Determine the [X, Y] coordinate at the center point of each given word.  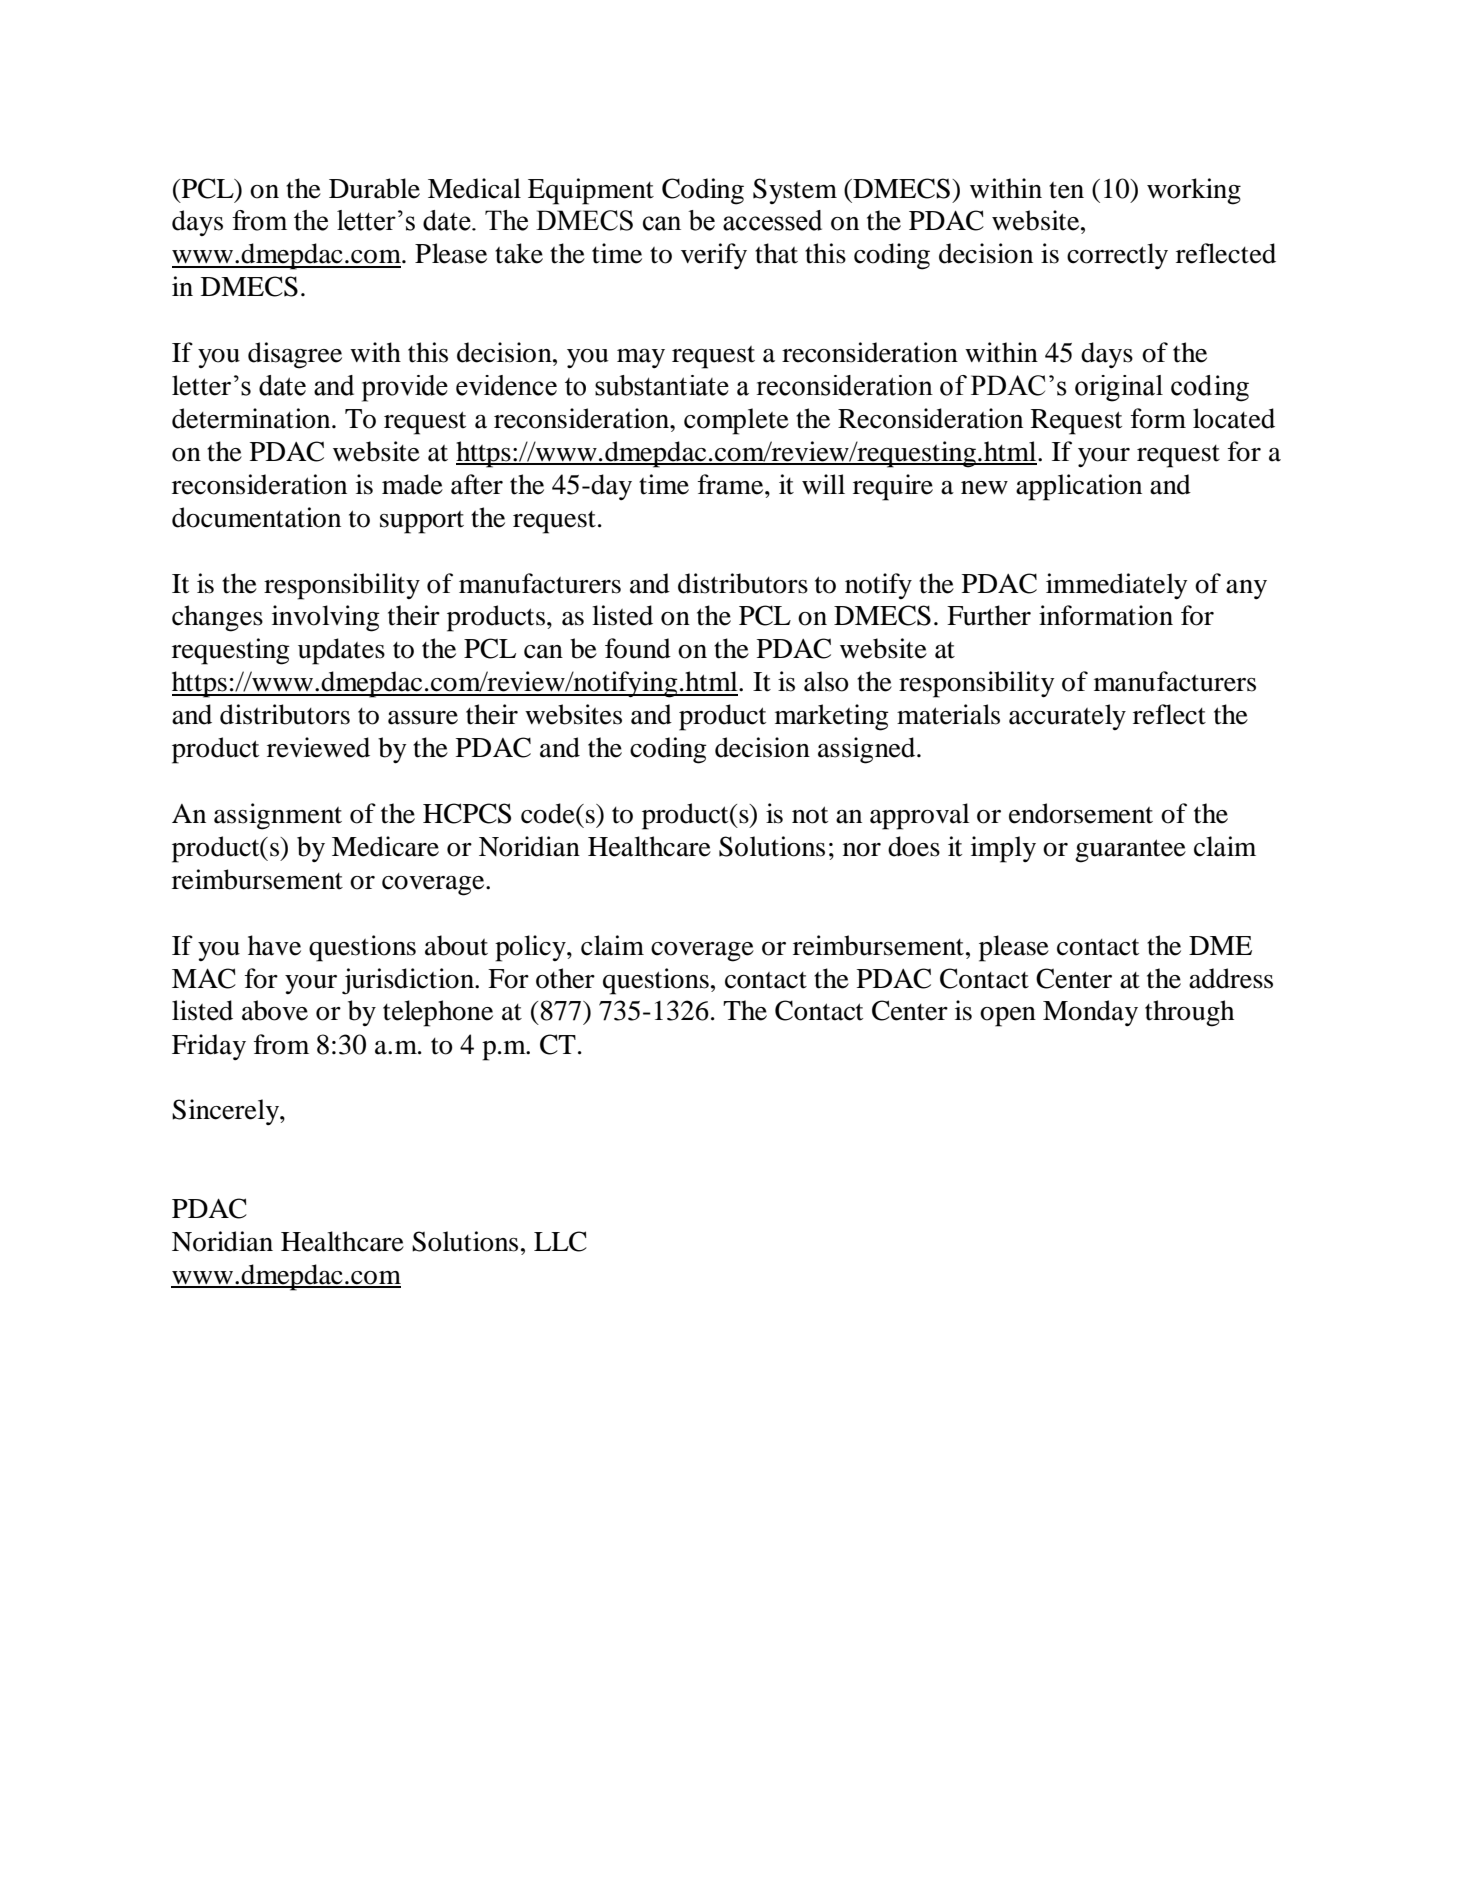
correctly [1117, 256]
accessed [772, 220]
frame [732, 484]
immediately [1117, 586]
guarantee [1130, 851]
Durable [374, 188]
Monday [1090, 1013]
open [1008, 1017]
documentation [256, 517]
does [914, 846]
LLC [560, 1241]
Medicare [385, 846]
